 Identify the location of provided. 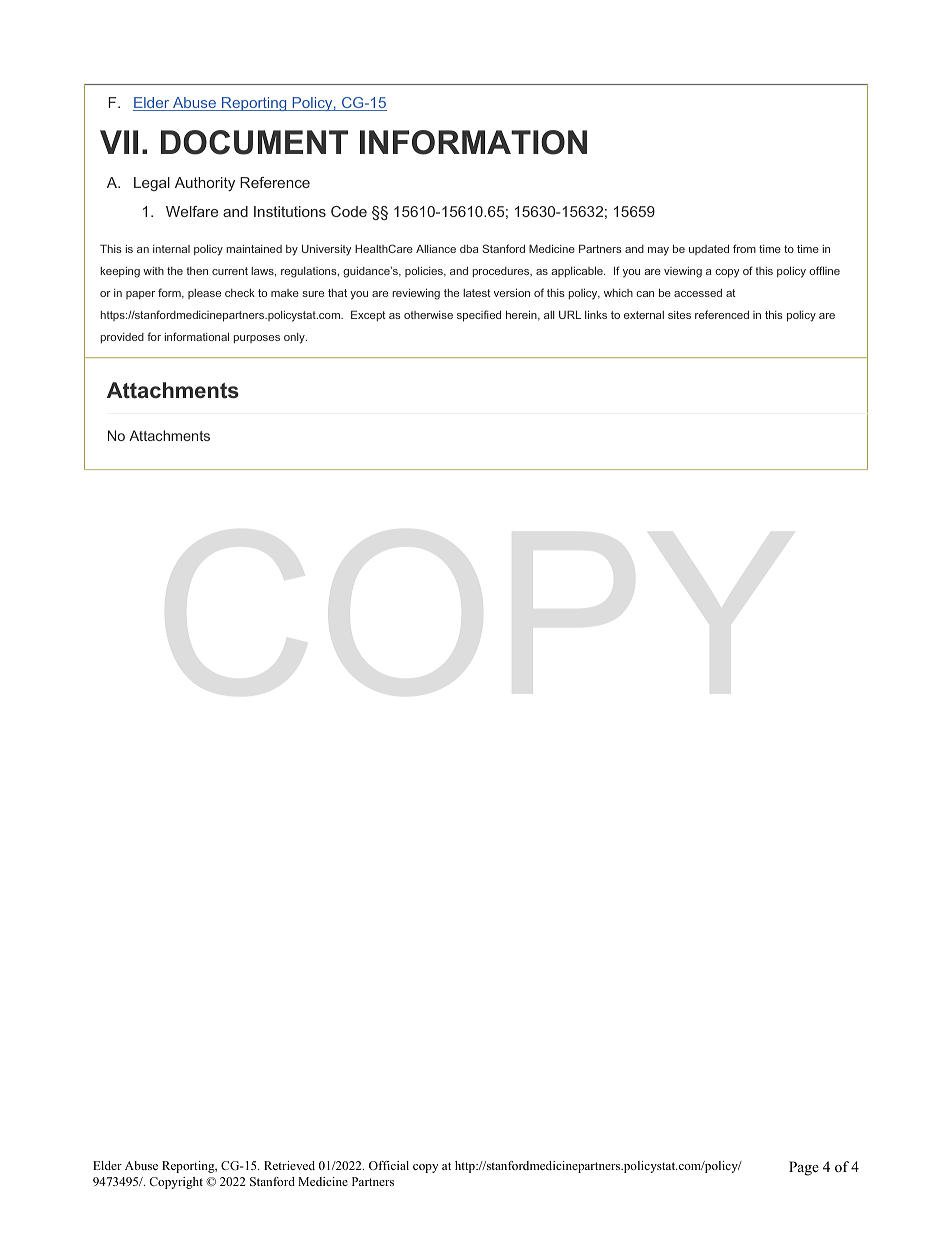
(122, 338).
